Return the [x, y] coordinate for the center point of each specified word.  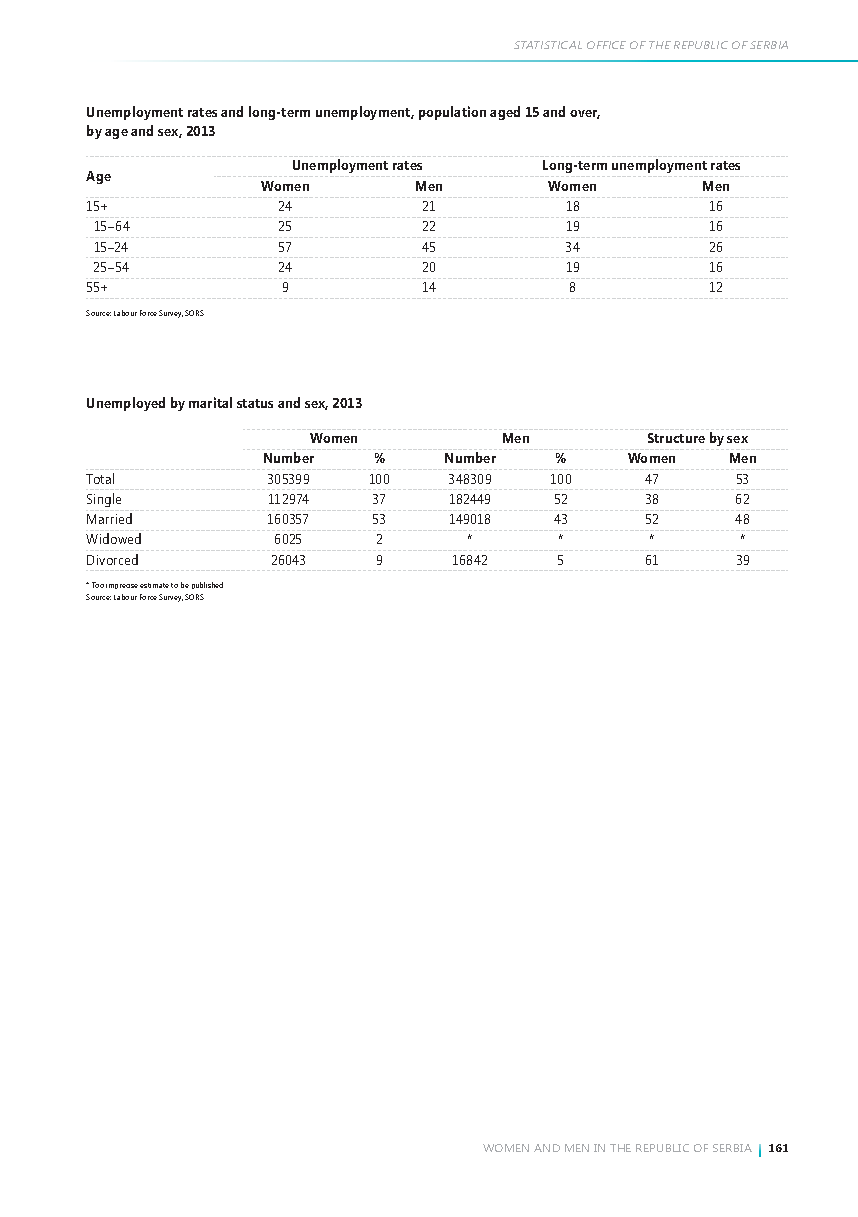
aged [505, 113]
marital [210, 402]
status [255, 403]
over [585, 114]
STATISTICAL [548, 45]
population [452, 113]
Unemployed [126, 404]
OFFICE [606, 45]
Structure [676, 438]
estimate [154, 585]
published [207, 585]
